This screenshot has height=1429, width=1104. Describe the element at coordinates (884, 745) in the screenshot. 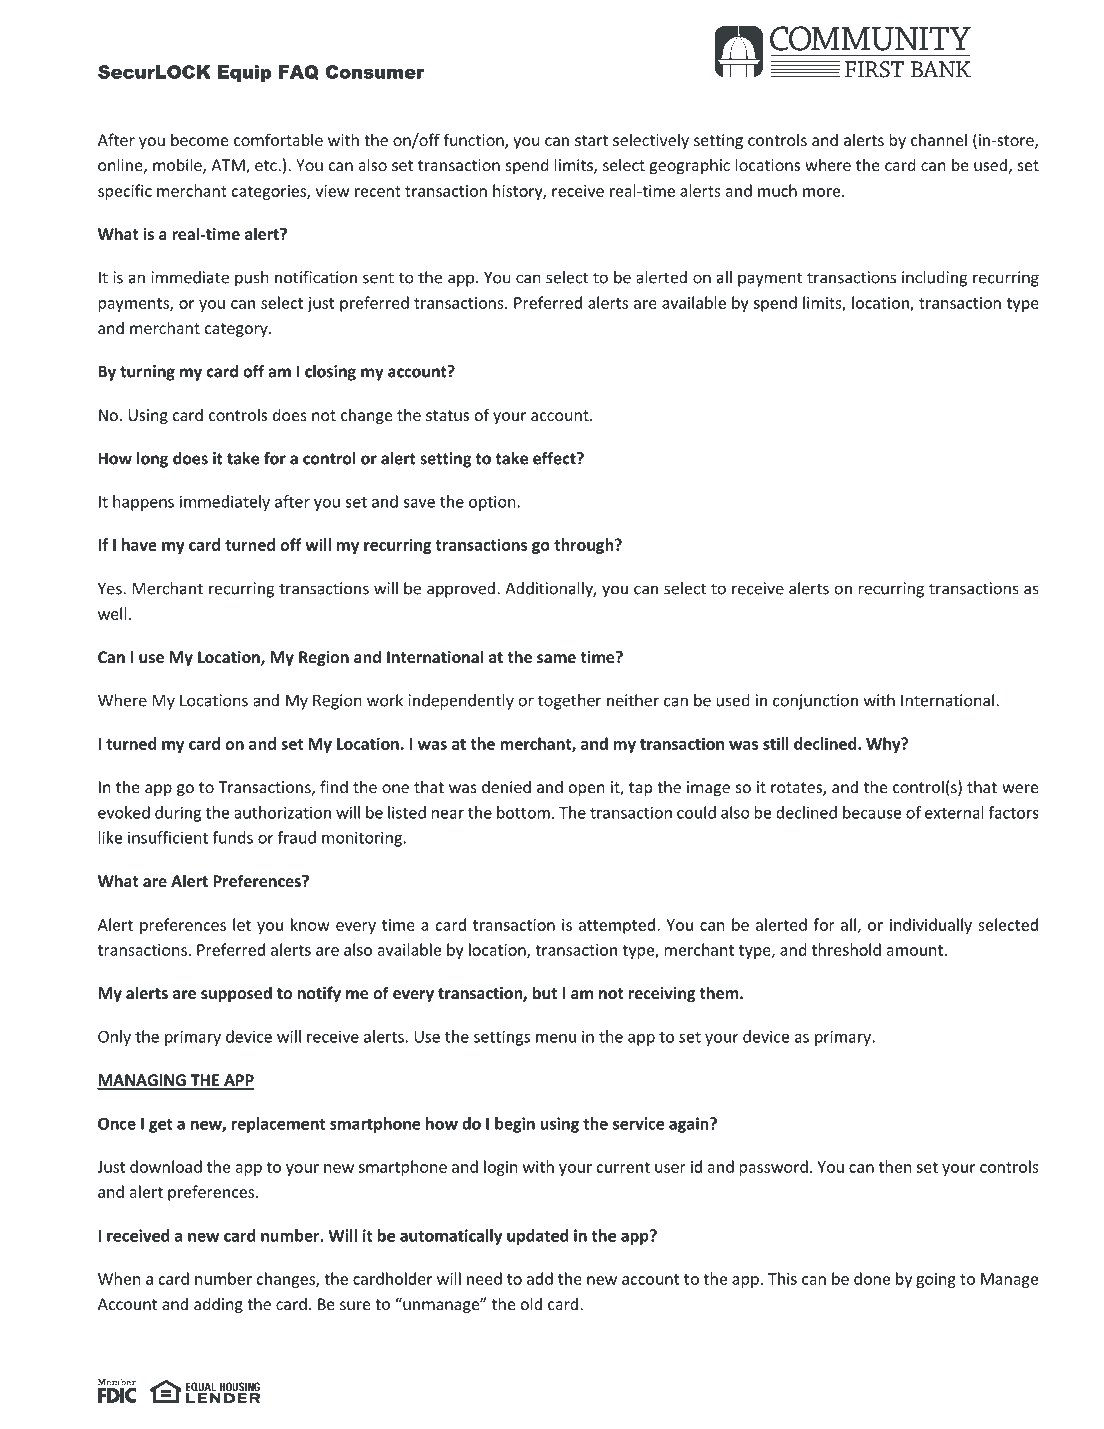

I see `Why` at that location.
